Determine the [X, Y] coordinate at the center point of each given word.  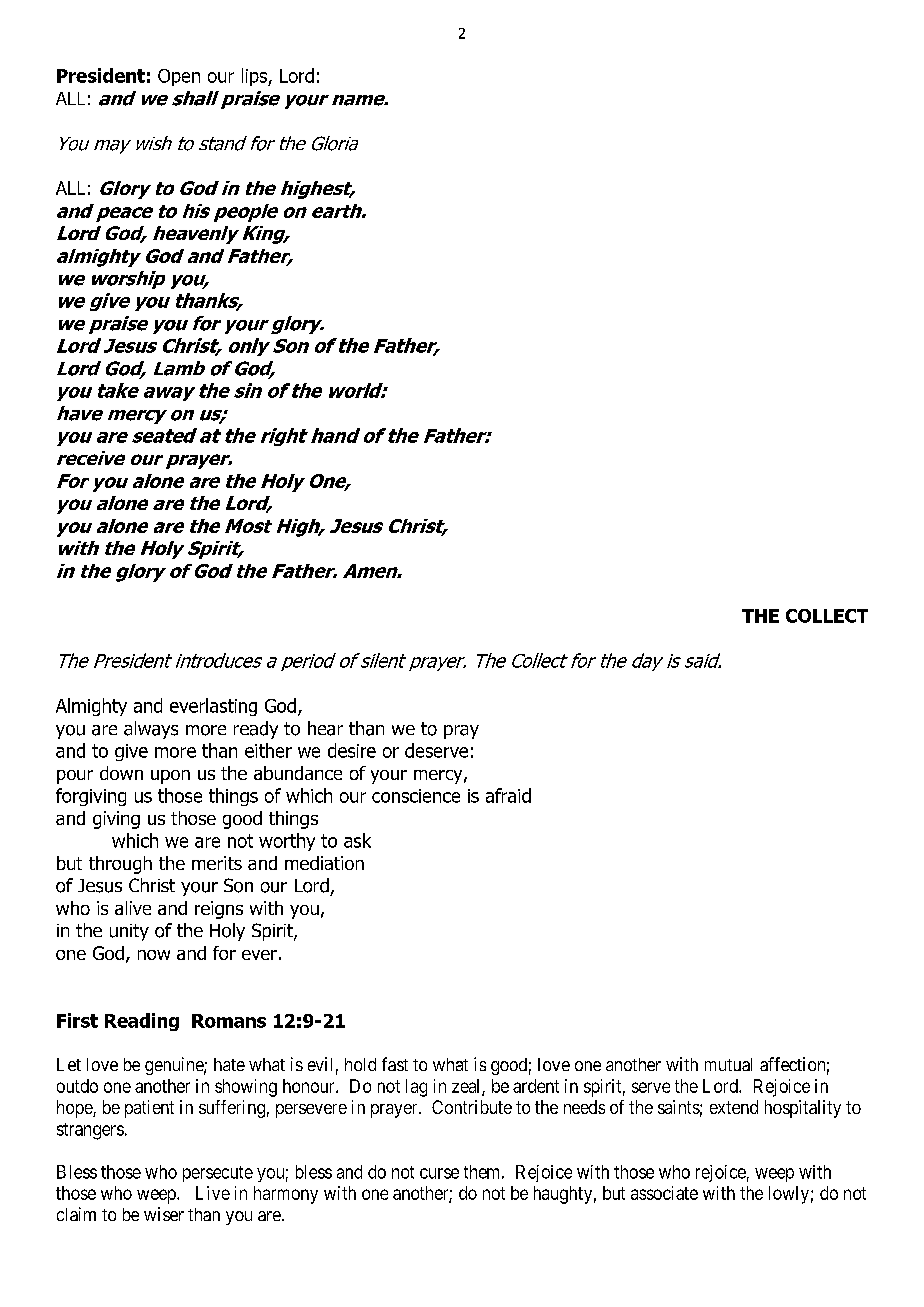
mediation [324, 863]
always [151, 730]
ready [256, 730]
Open [179, 77]
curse [439, 1173]
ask [357, 840]
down [121, 773]
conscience [416, 796]
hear [325, 728]
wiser [164, 1214]
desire [352, 750]
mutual [728, 1064]
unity [129, 932]
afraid [508, 795]
